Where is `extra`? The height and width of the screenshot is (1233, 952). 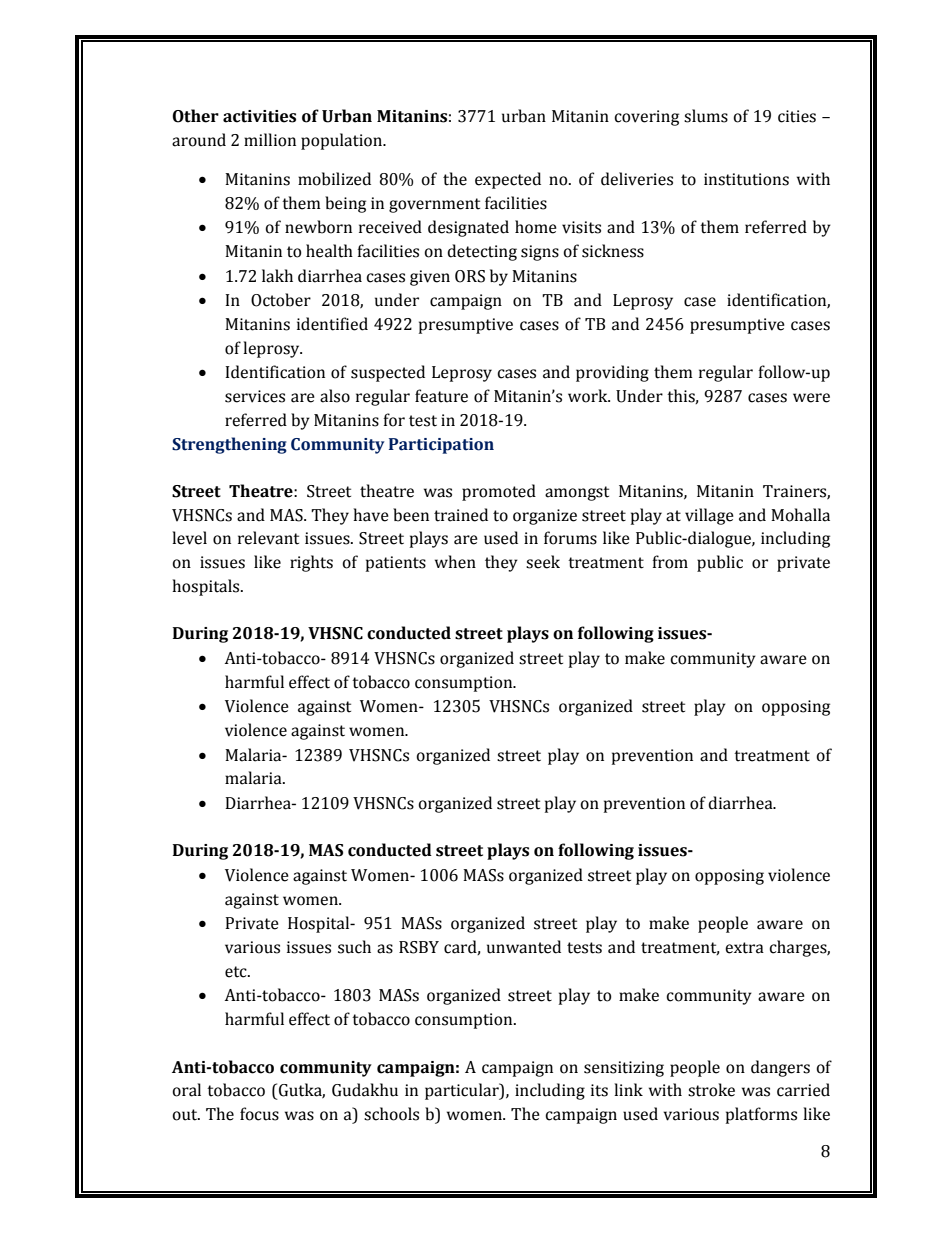
extra is located at coordinates (744, 948).
